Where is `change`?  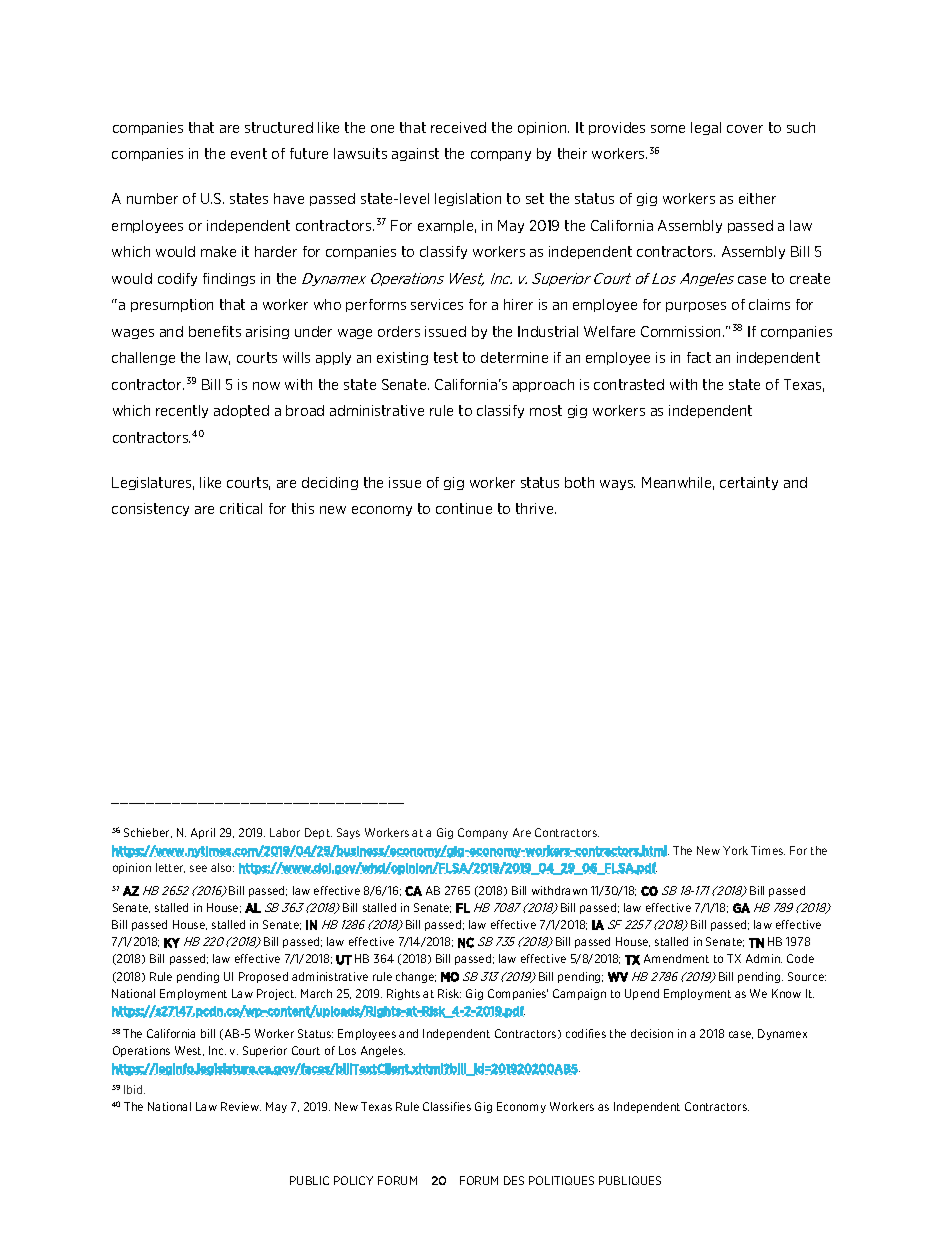
change is located at coordinates (416, 977).
